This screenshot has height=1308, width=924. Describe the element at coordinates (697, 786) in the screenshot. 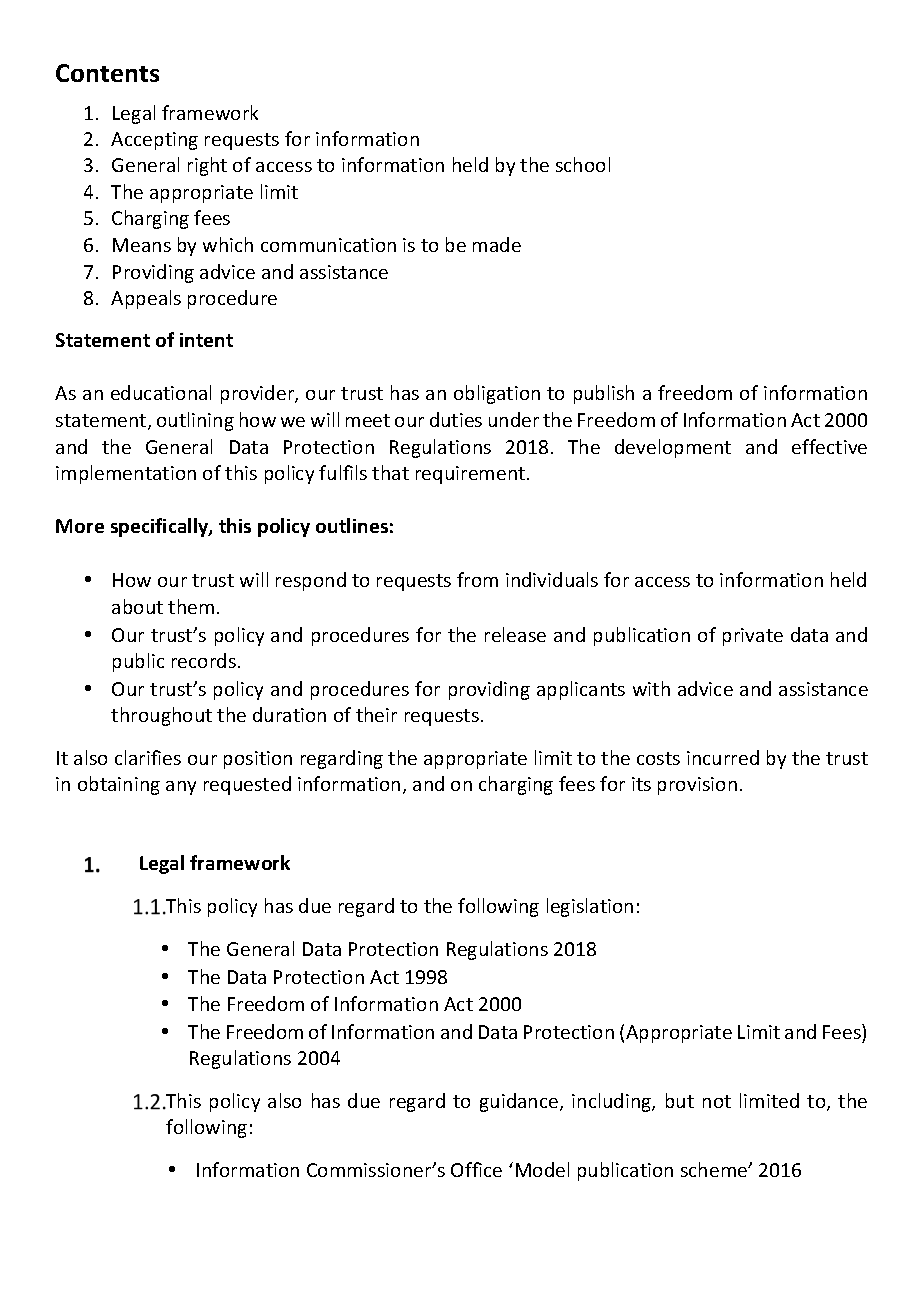

I see `provision` at that location.
